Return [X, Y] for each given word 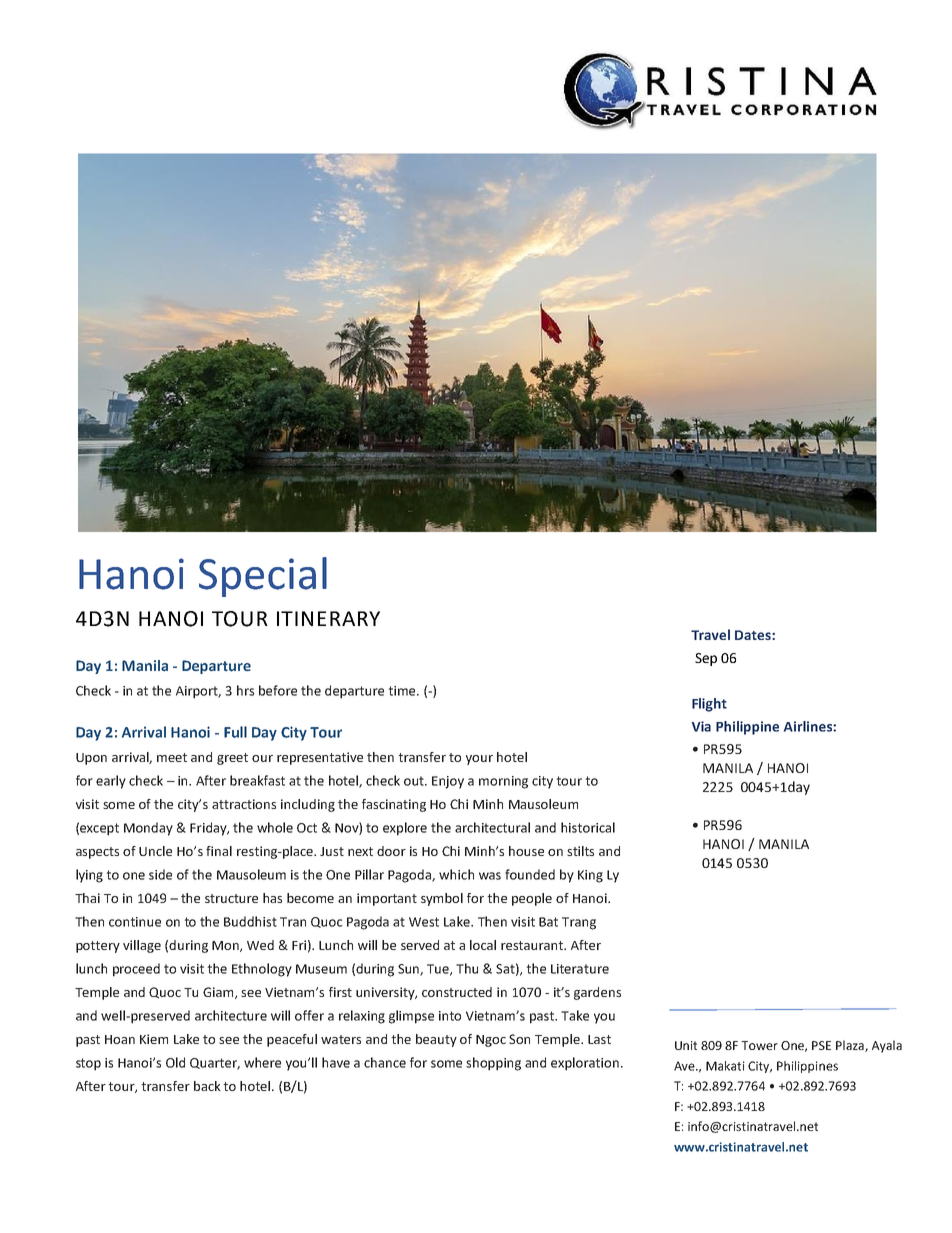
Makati [725, 1066]
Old [175, 1062]
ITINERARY [328, 618]
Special [263, 577]
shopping [493, 1064]
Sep [706, 659]
